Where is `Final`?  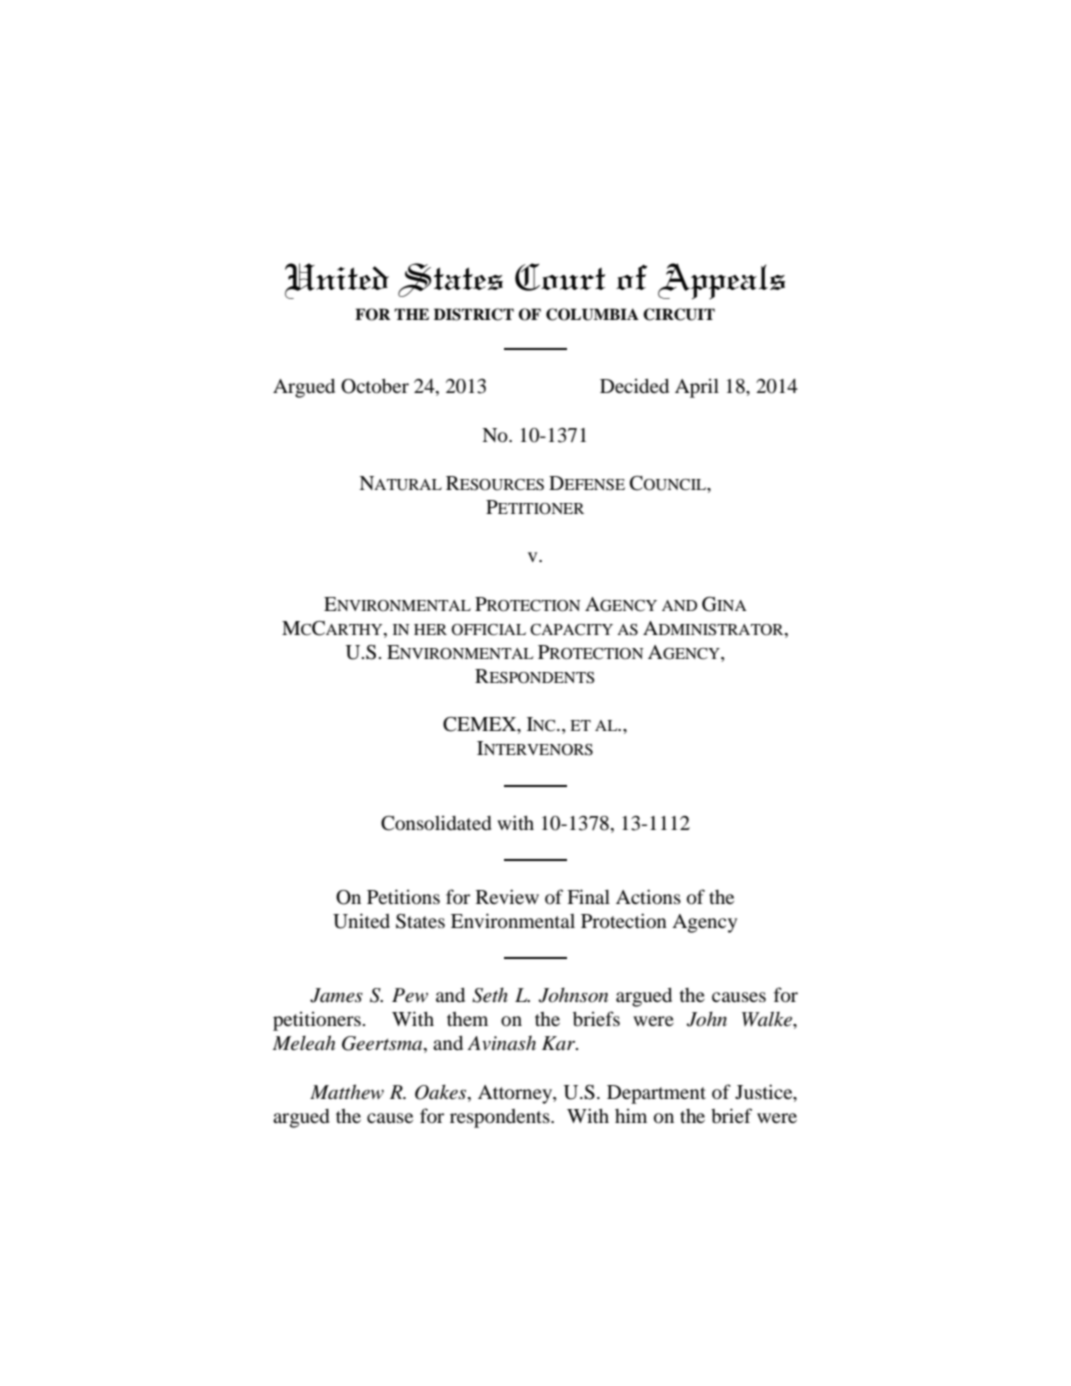
Final is located at coordinates (588, 896).
